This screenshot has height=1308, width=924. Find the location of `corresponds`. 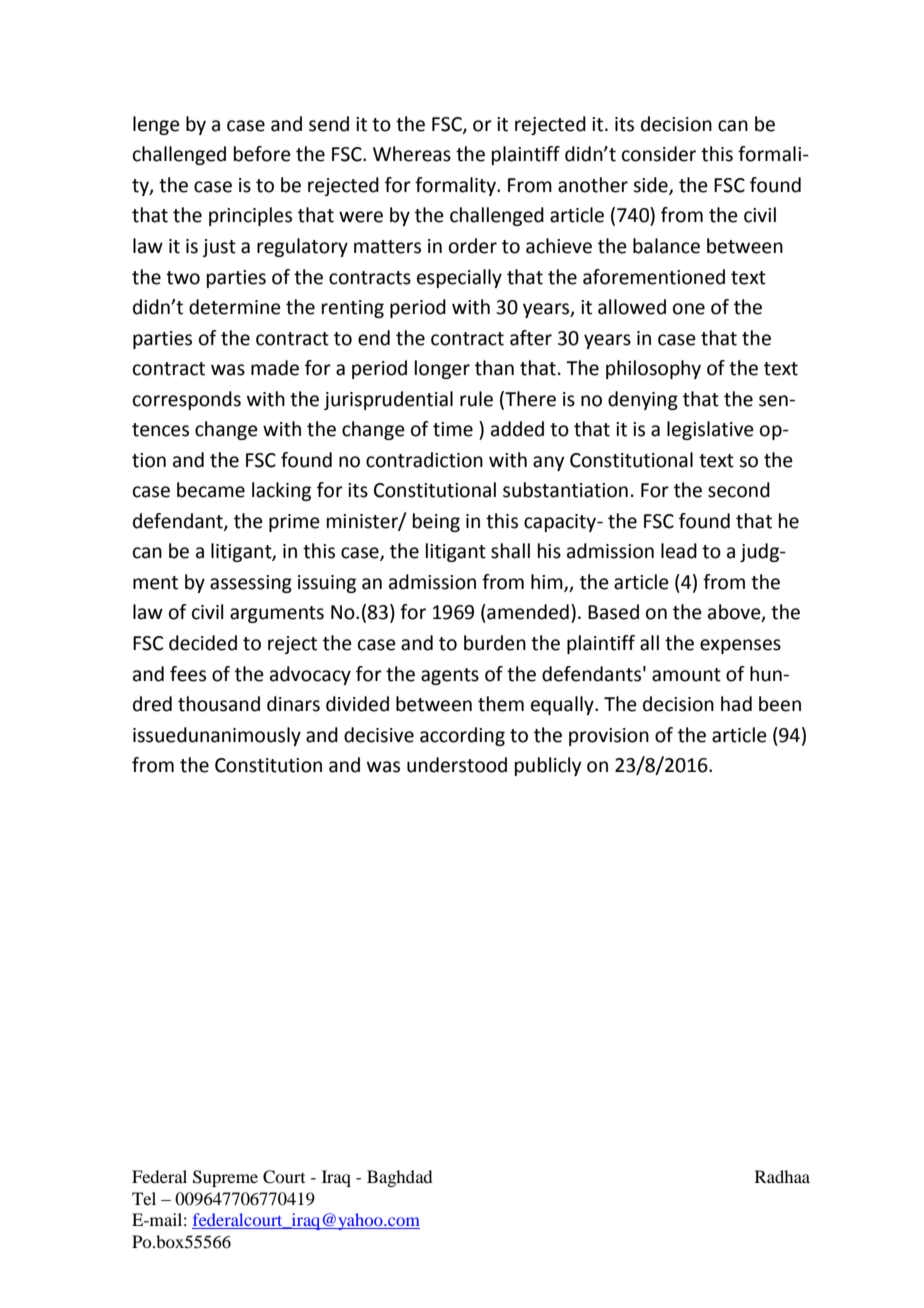

corresponds is located at coordinates (187, 400).
